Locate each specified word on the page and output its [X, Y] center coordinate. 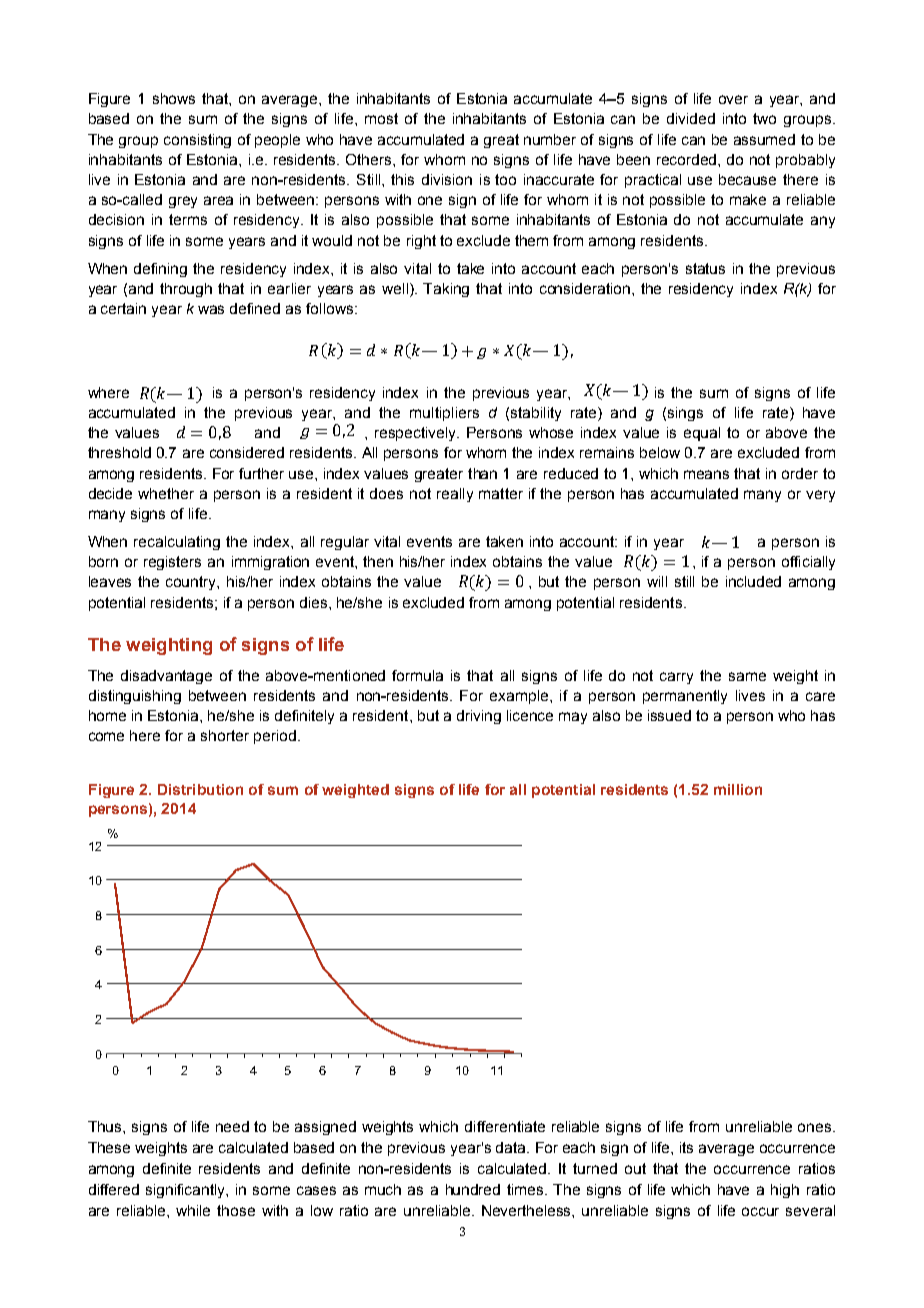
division [447, 179]
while [193, 1210]
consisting [197, 141]
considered [247, 452]
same [747, 676]
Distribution [200, 789]
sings [685, 414]
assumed [764, 139]
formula [417, 675]
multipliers [444, 414]
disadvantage [166, 677]
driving [479, 717]
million [738, 789]
